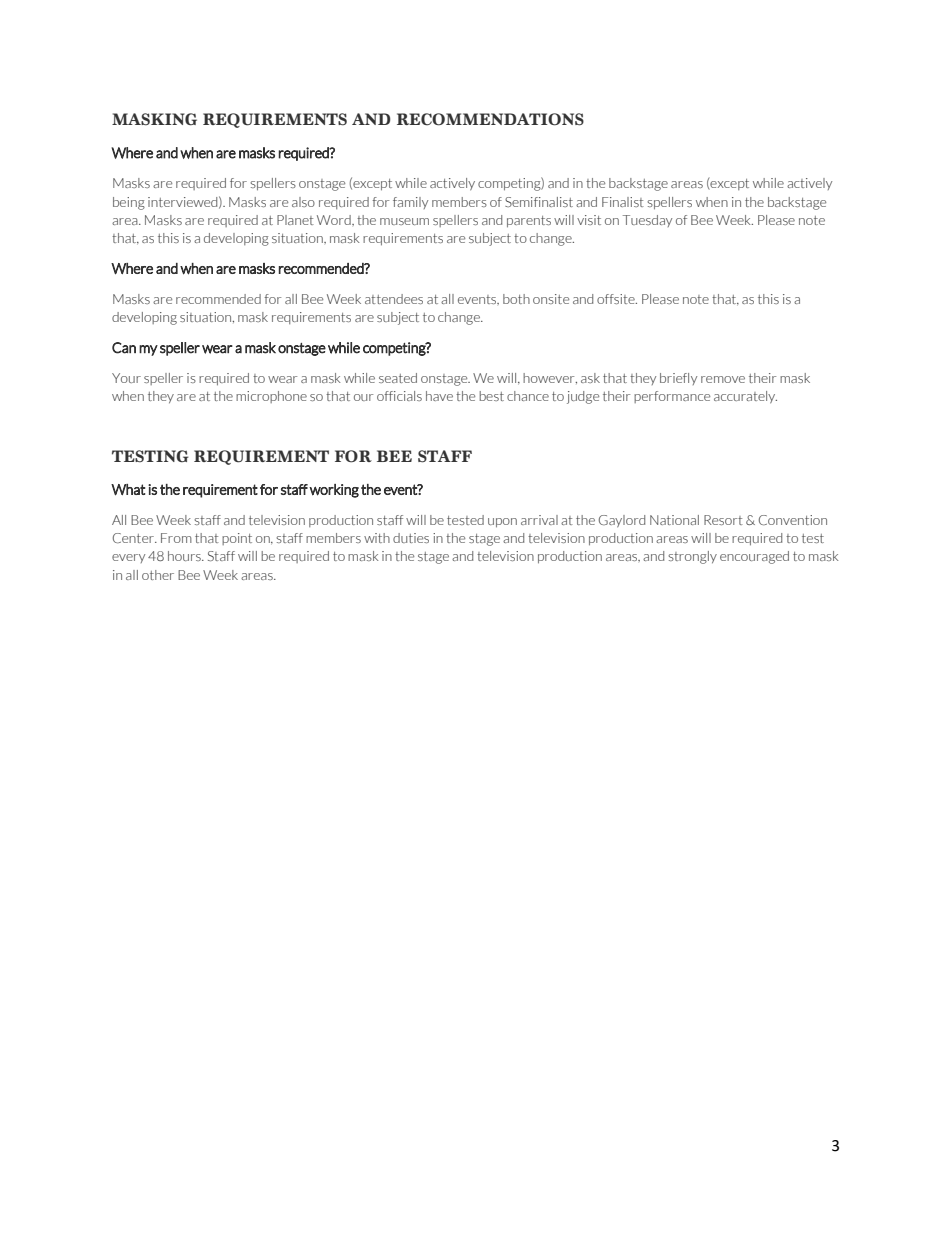  What do you see at coordinates (439, 396) in the document?
I see `have` at bounding box center [439, 396].
